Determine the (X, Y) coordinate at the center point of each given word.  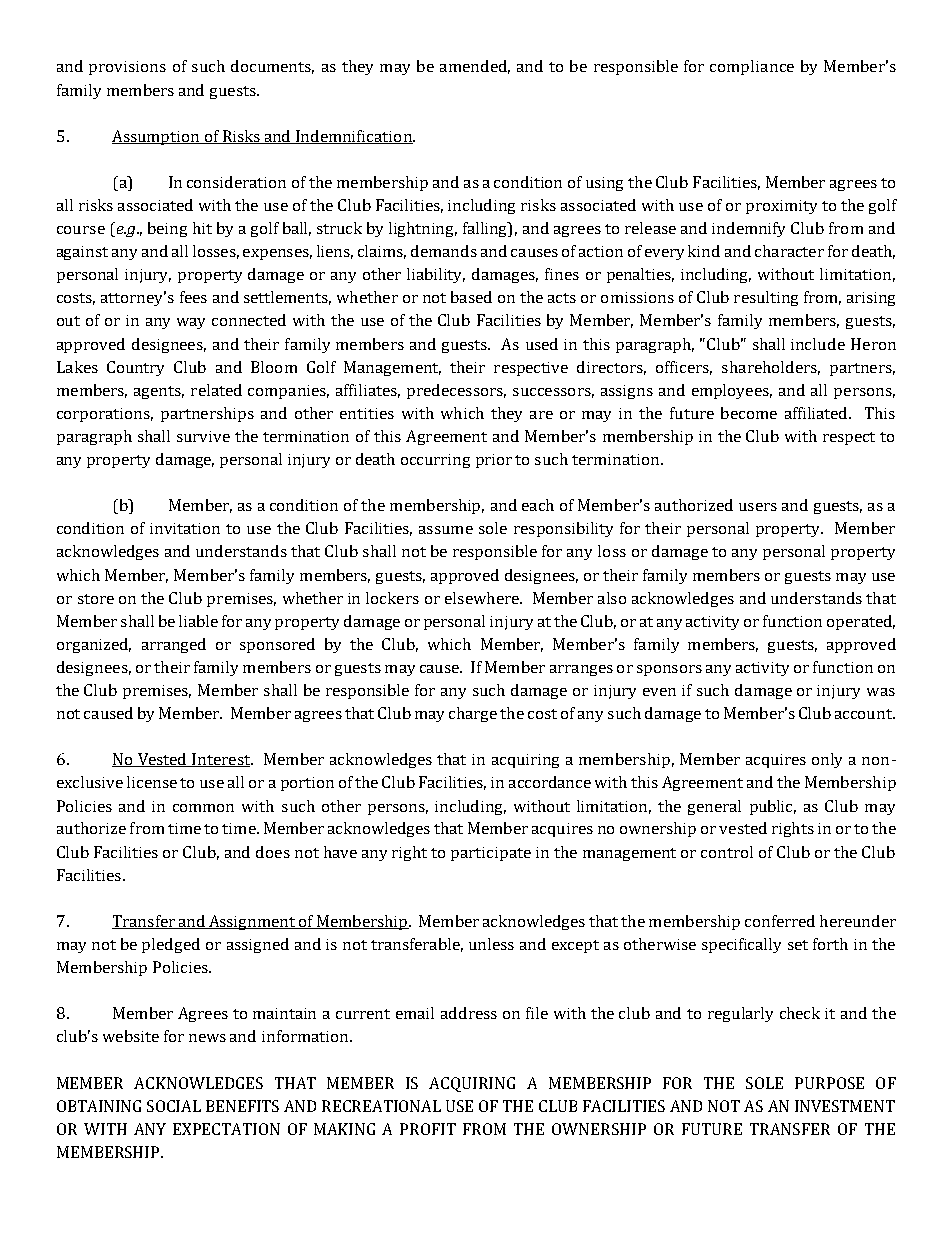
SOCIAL (174, 1106)
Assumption (157, 137)
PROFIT (428, 1129)
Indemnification (354, 137)
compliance (752, 67)
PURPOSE (829, 1083)
